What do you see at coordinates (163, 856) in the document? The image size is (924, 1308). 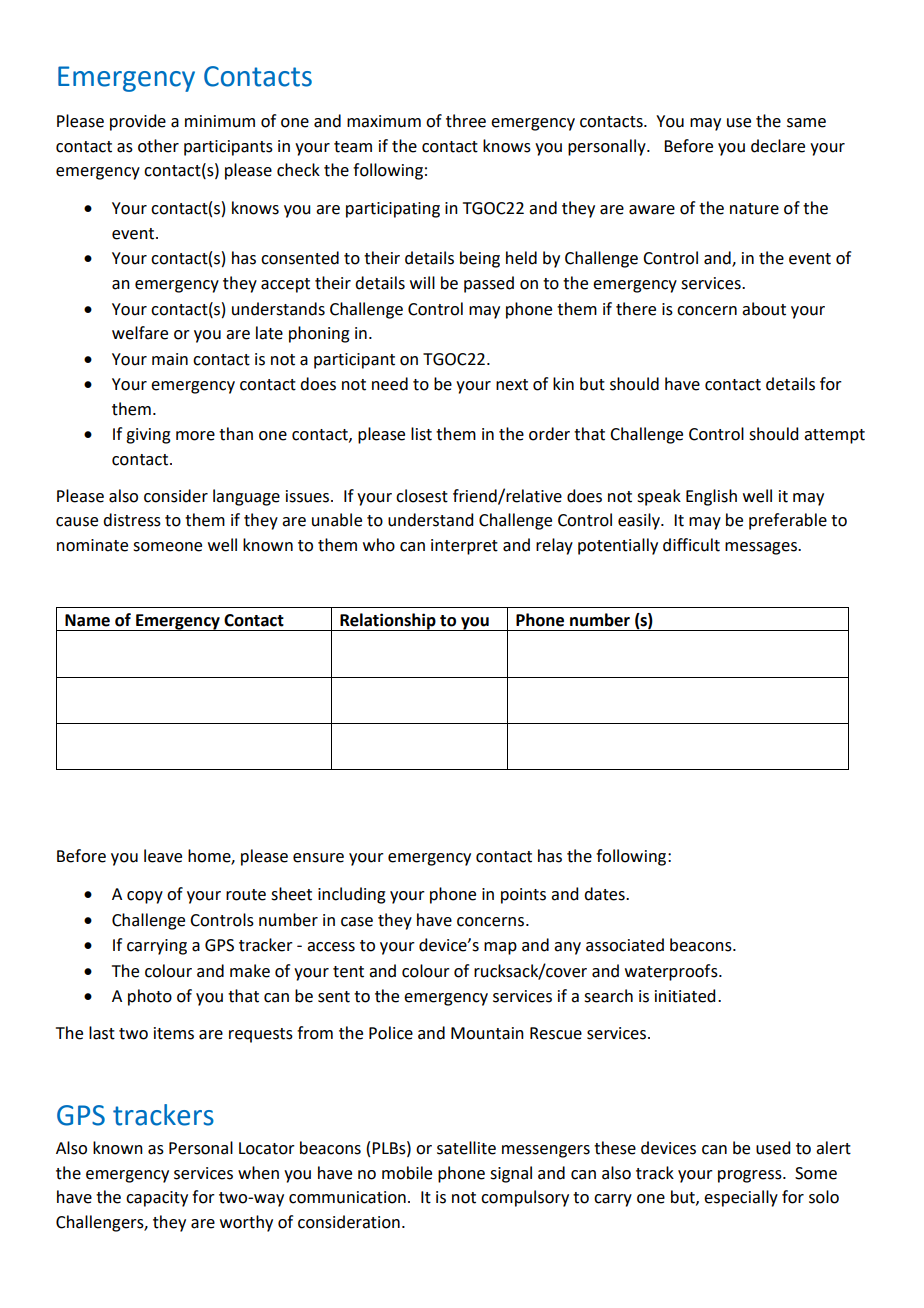 I see `leave` at bounding box center [163, 856].
